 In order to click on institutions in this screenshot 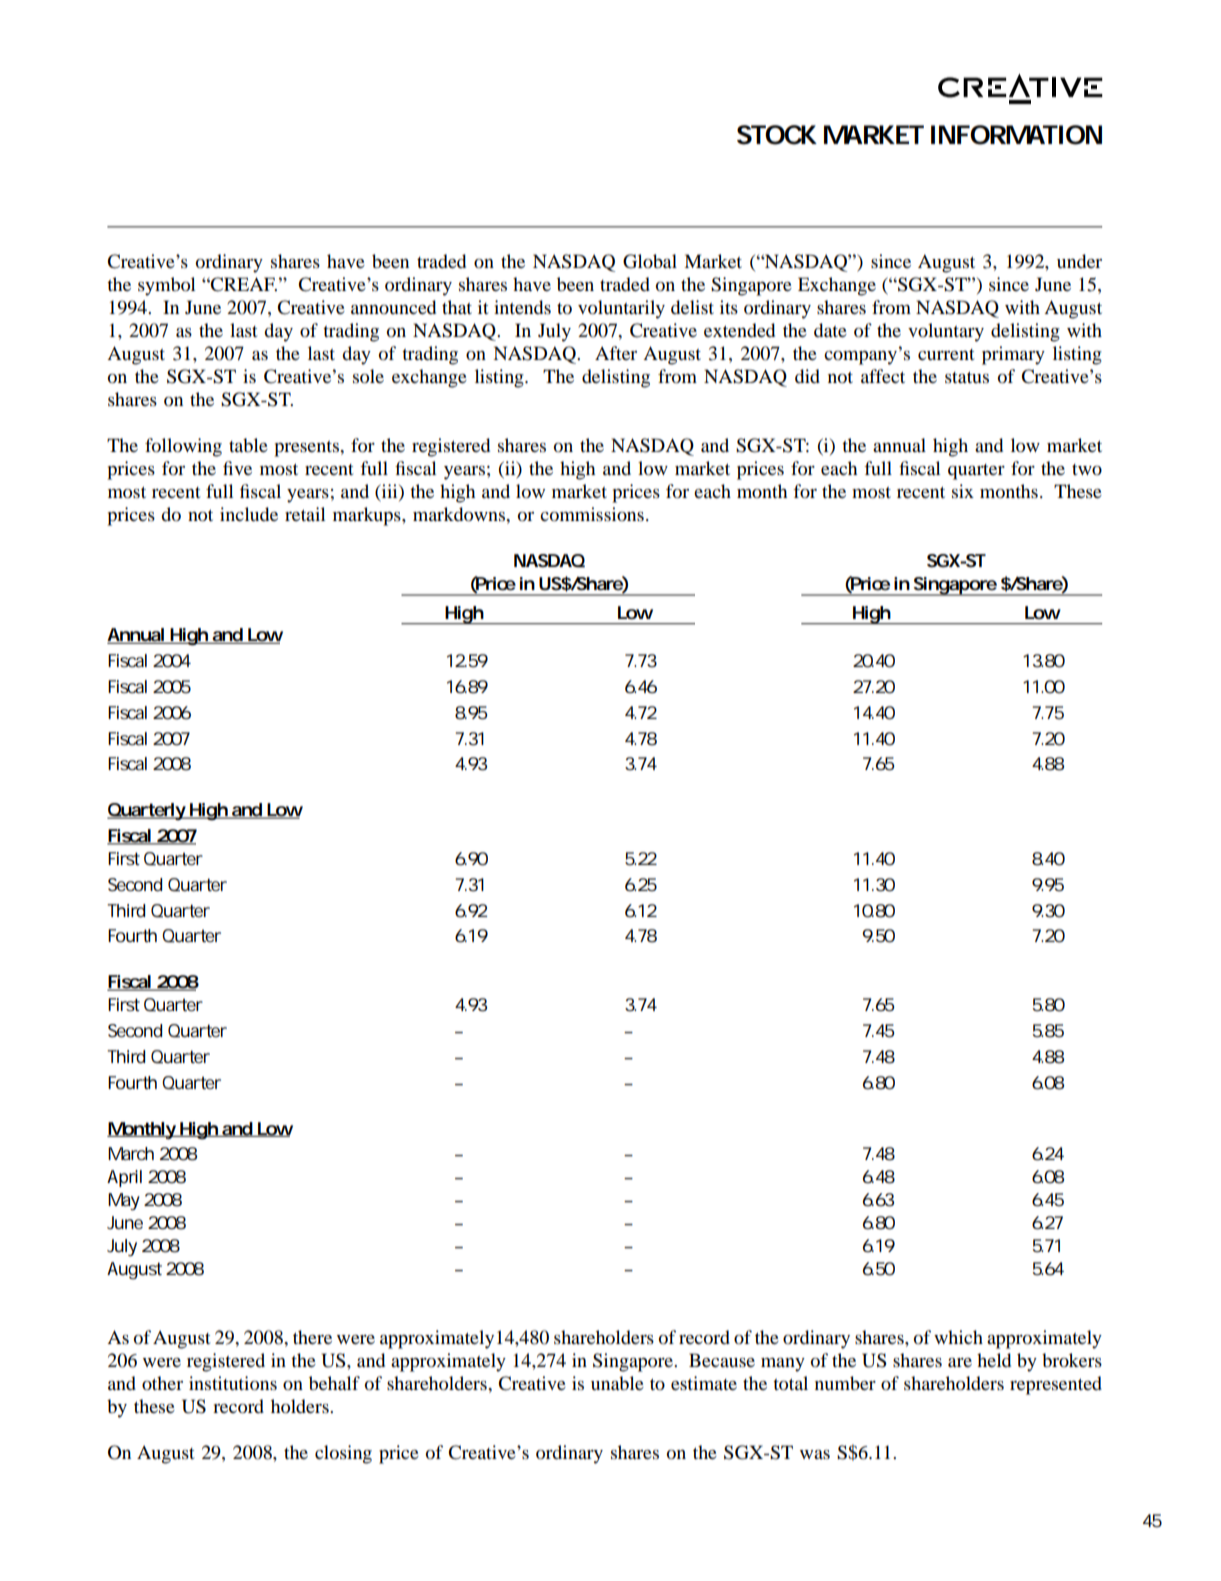, I will do `click(233, 1383)`.
